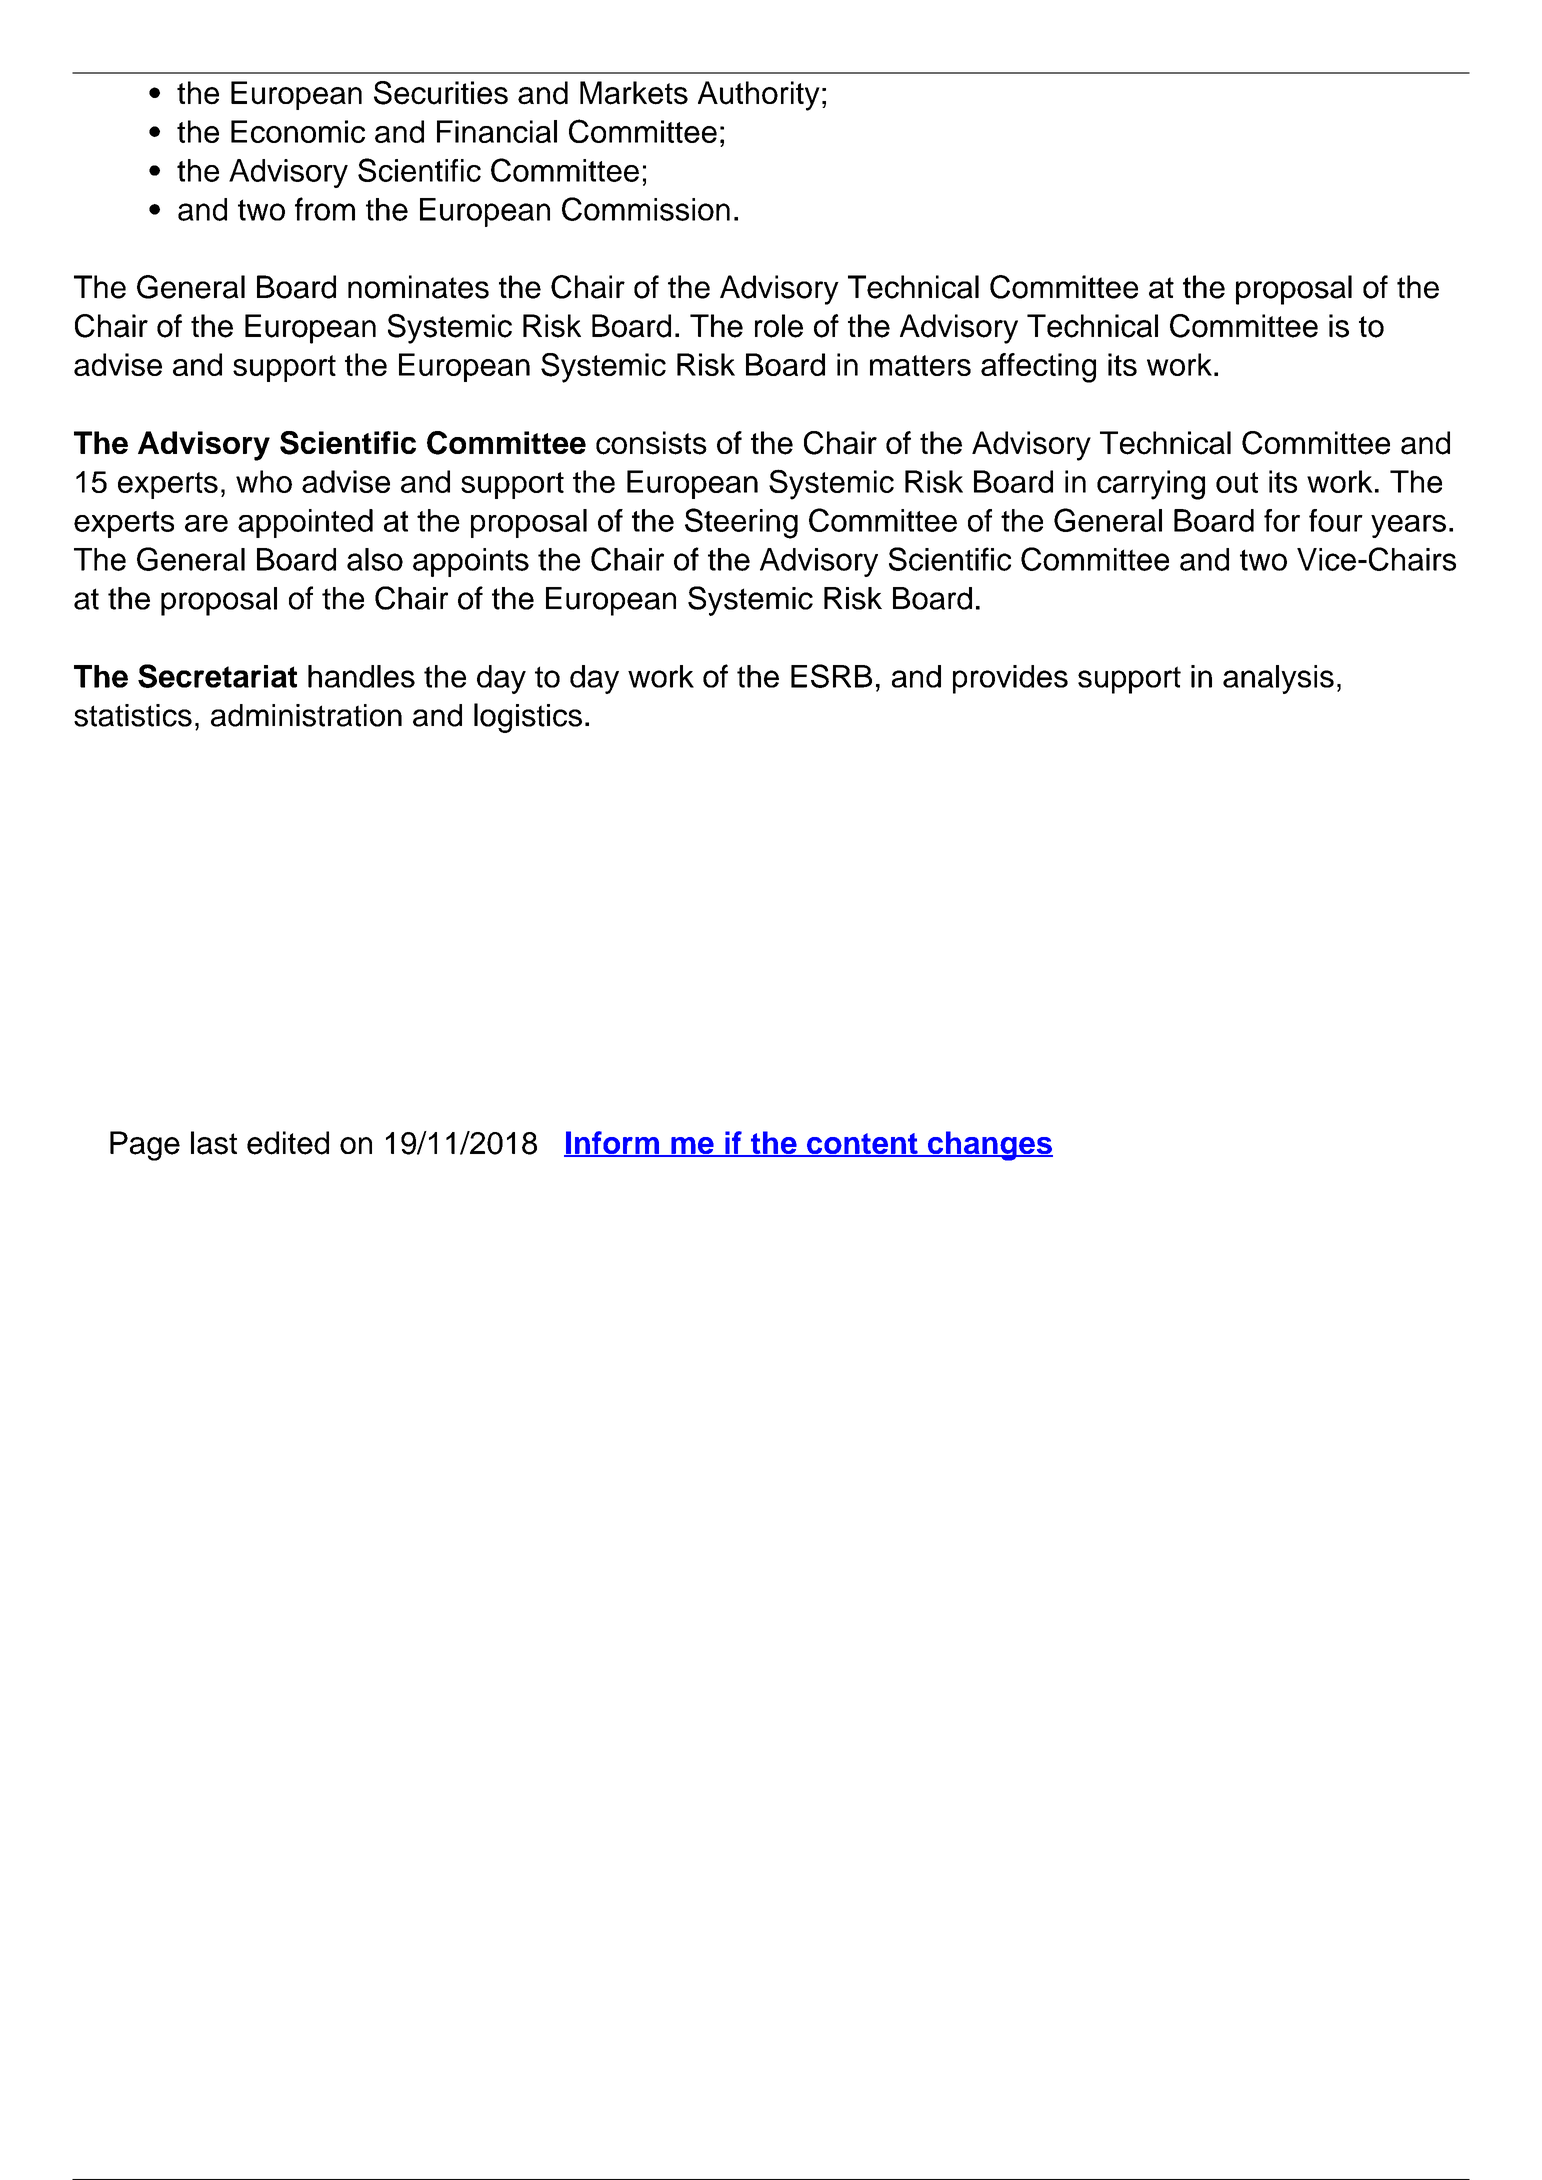 The width and height of the screenshot is (1542, 2180). I want to click on logistics, so click(528, 718).
